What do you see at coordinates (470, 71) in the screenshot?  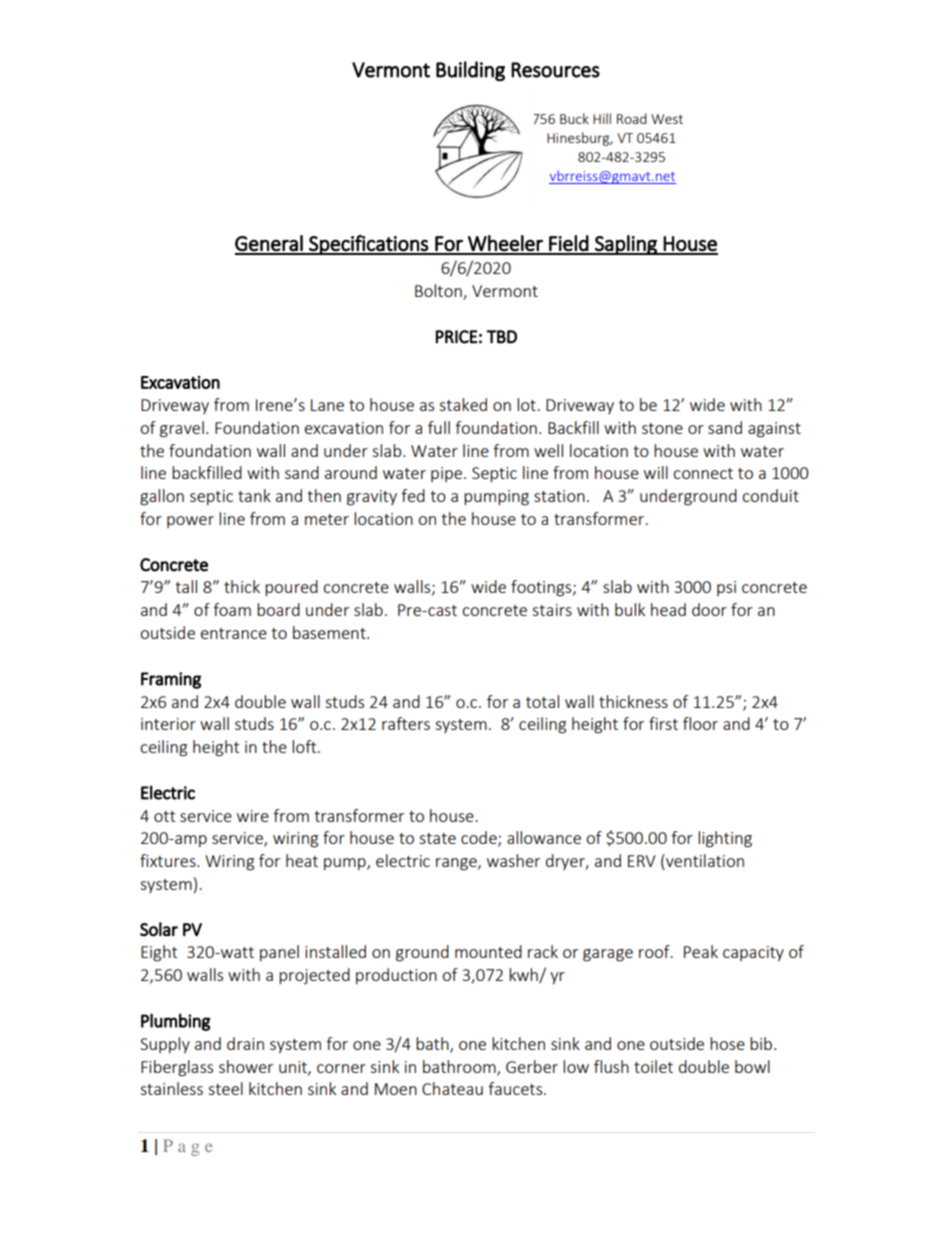 I see `Building` at bounding box center [470, 71].
